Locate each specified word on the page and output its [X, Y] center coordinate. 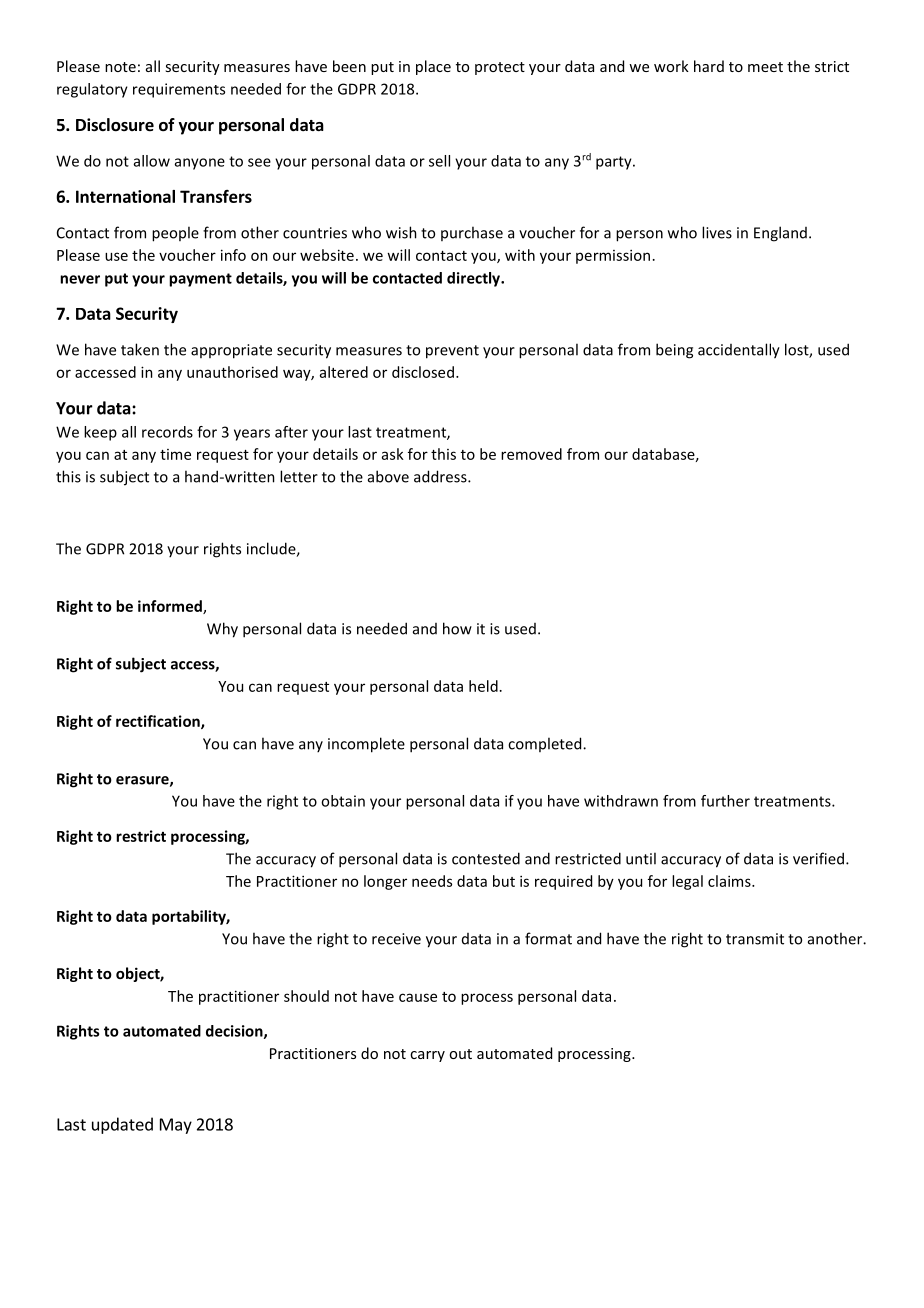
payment [200, 280]
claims [730, 881]
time [175, 454]
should [306, 996]
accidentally [739, 351]
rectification [159, 722]
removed [531, 454]
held [483, 686]
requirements [179, 90]
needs [432, 881]
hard [709, 66]
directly [474, 279]
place [433, 67]
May [176, 1126]
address [441, 476]
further [725, 801]
